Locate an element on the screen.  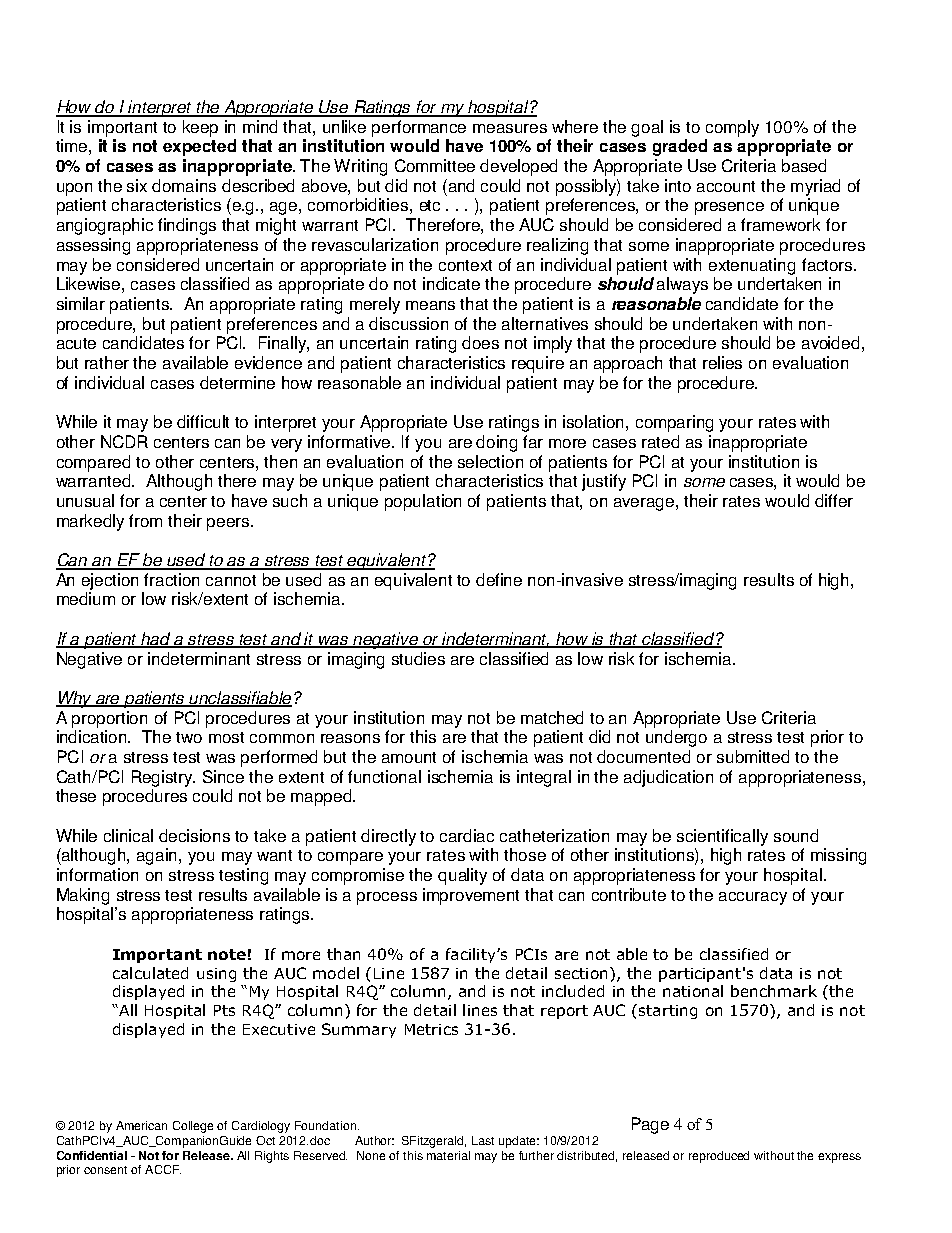
expected is located at coordinates (199, 147).
